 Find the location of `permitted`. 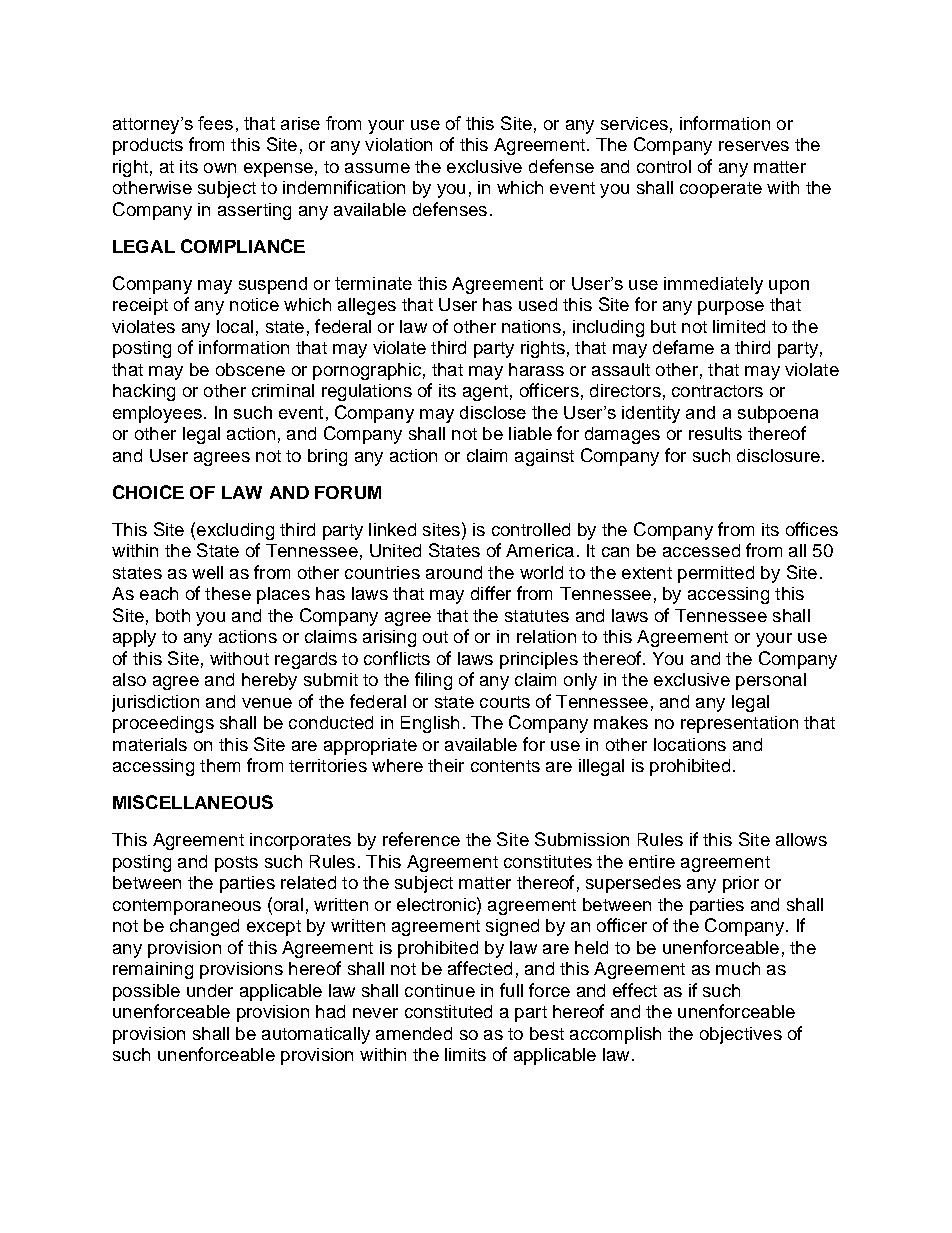

permitted is located at coordinates (716, 574).
